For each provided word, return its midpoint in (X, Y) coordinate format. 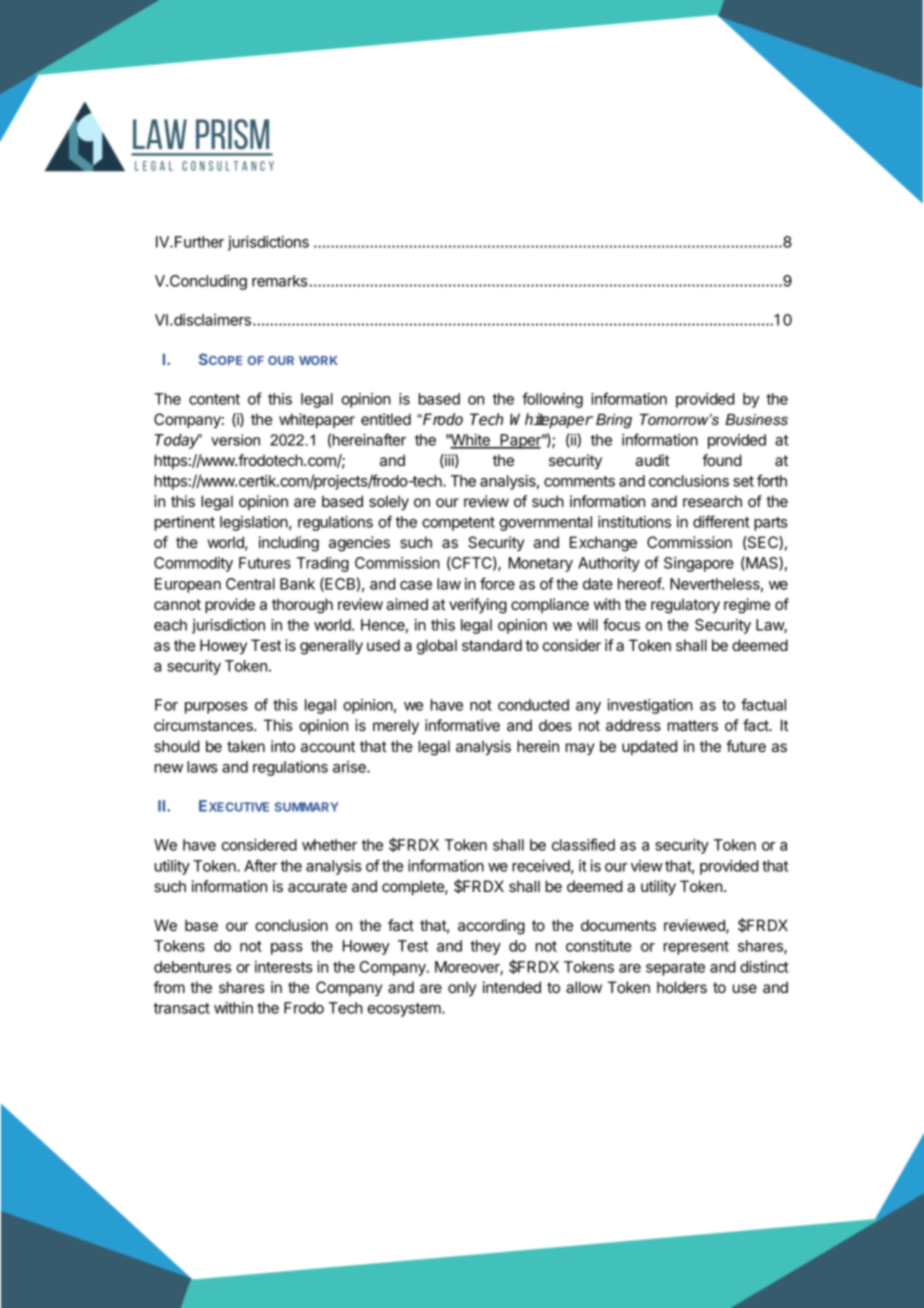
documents (618, 925)
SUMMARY (306, 807)
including (289, 544)
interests (284, 967)
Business (756, 419)
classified (583, 844)
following (552, 400)
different (721, 521)
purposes (216, 708)
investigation (650, 706)
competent (458, 524)
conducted (533, 705)
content (214, 399)
